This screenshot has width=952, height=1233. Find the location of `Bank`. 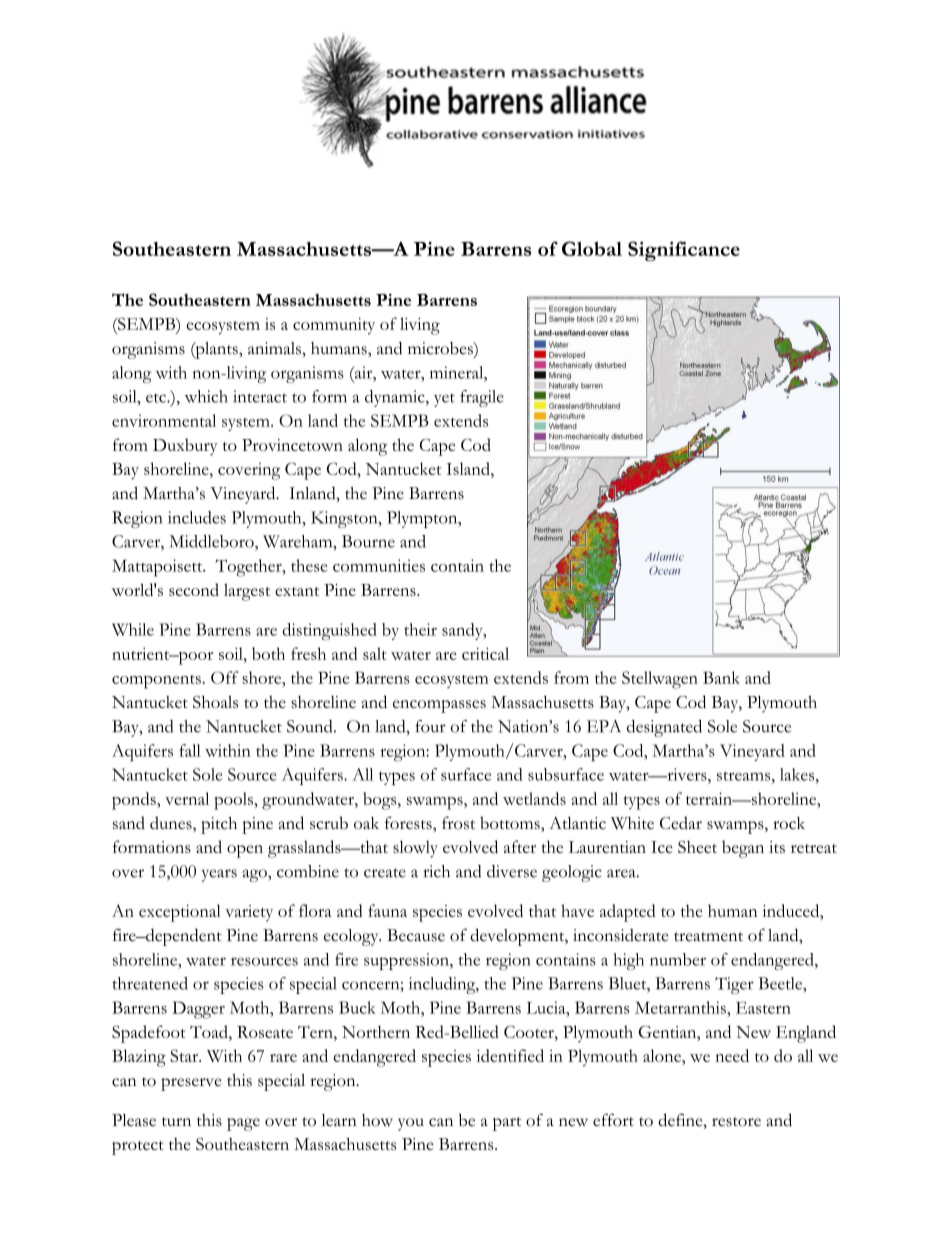

Bank is located at coordinates (721, 677).
